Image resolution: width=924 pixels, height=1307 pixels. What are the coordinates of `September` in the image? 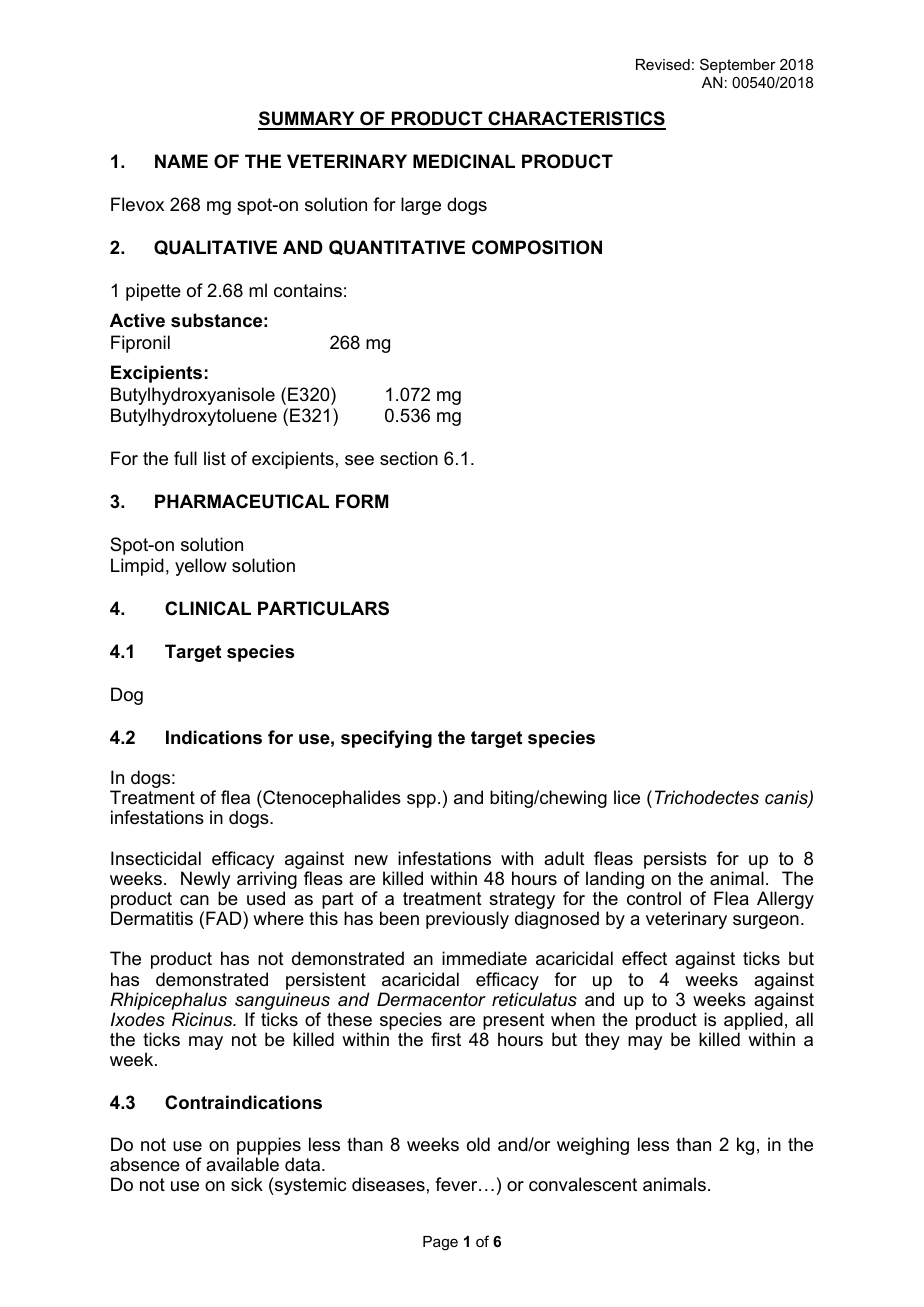 It's located at (738, 65).
